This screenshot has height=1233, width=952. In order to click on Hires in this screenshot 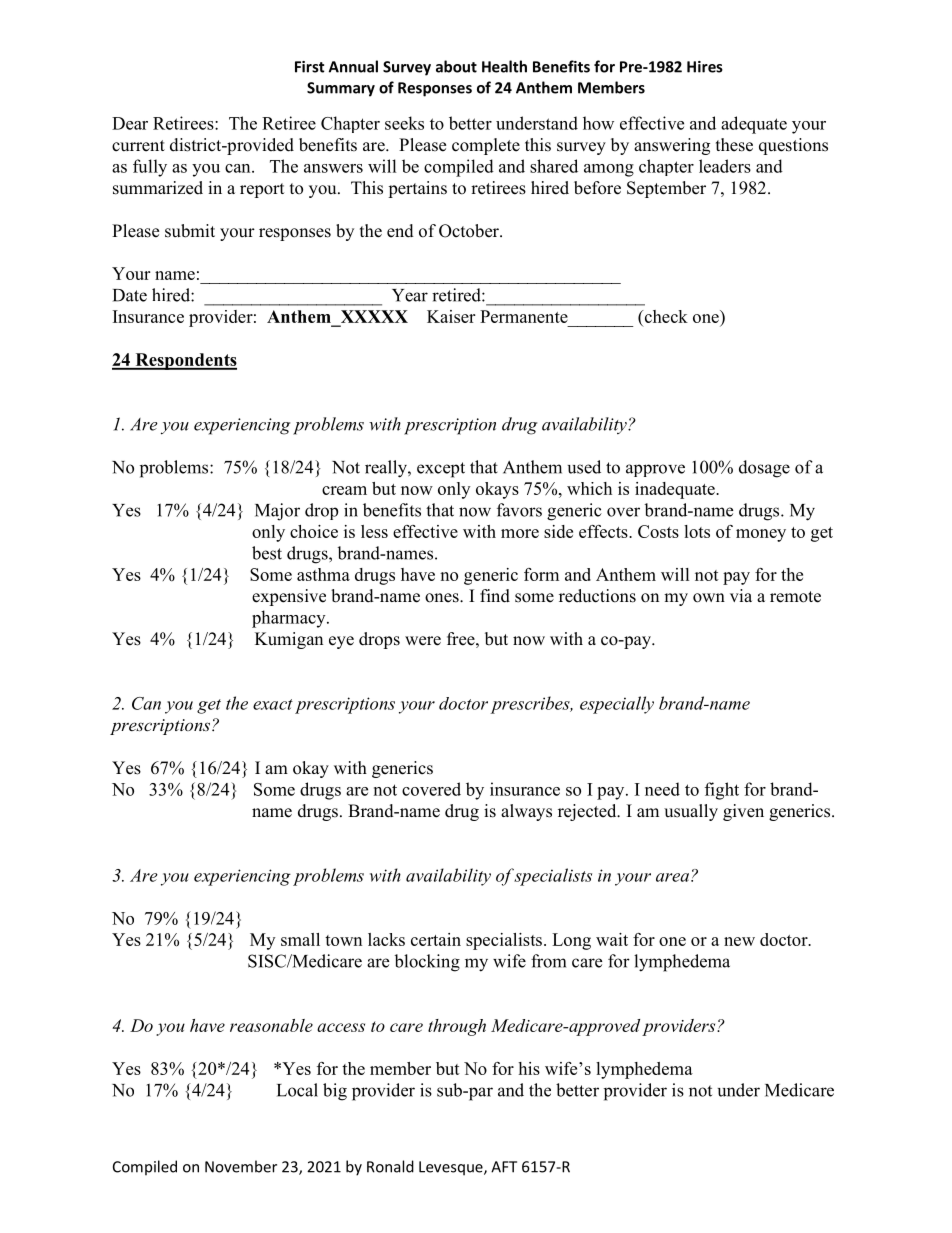, I will do `click(705, 67)`.
